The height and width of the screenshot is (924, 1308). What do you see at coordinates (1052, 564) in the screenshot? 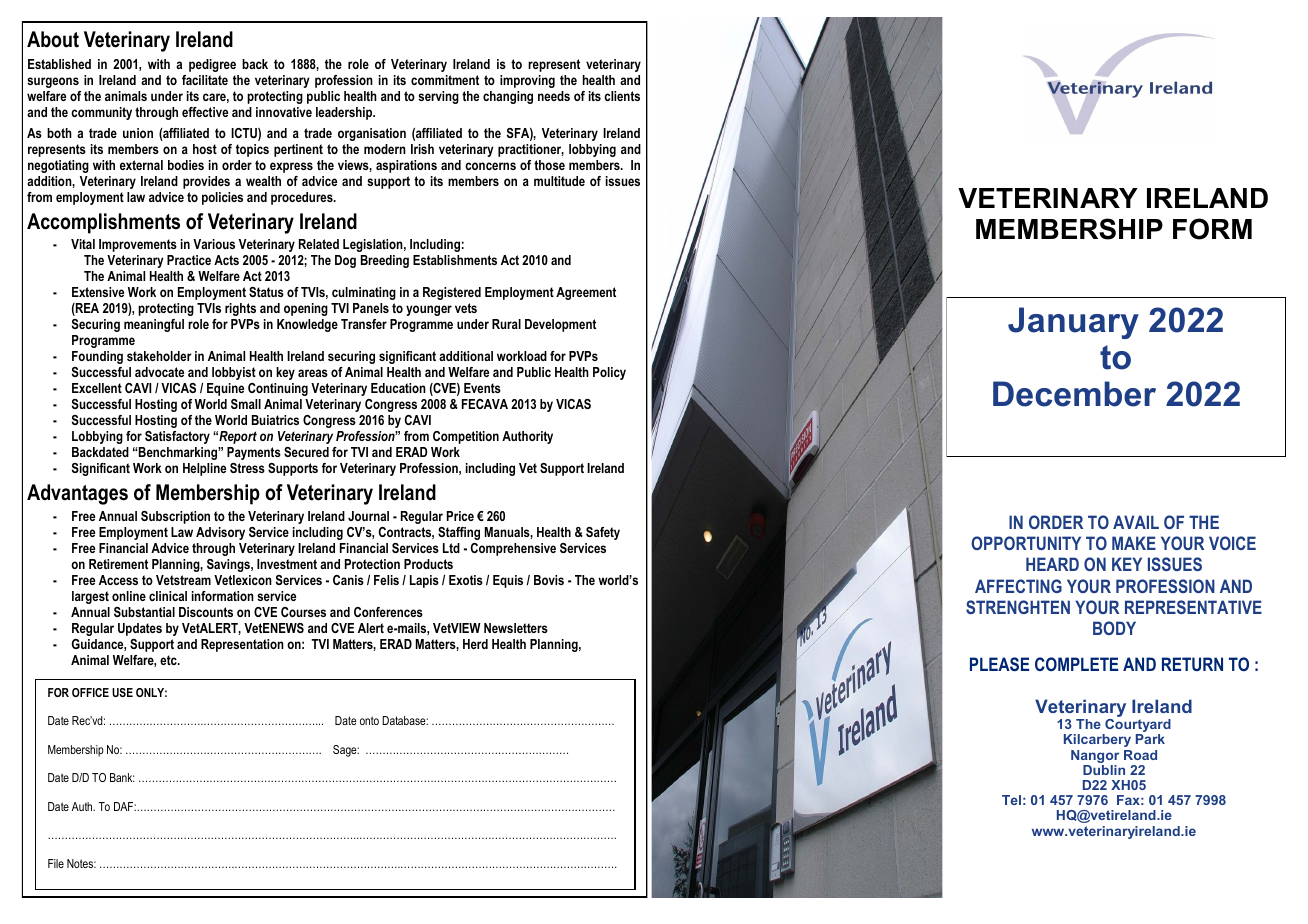
I see `HEARD` at bounding box center [1052, 564].
